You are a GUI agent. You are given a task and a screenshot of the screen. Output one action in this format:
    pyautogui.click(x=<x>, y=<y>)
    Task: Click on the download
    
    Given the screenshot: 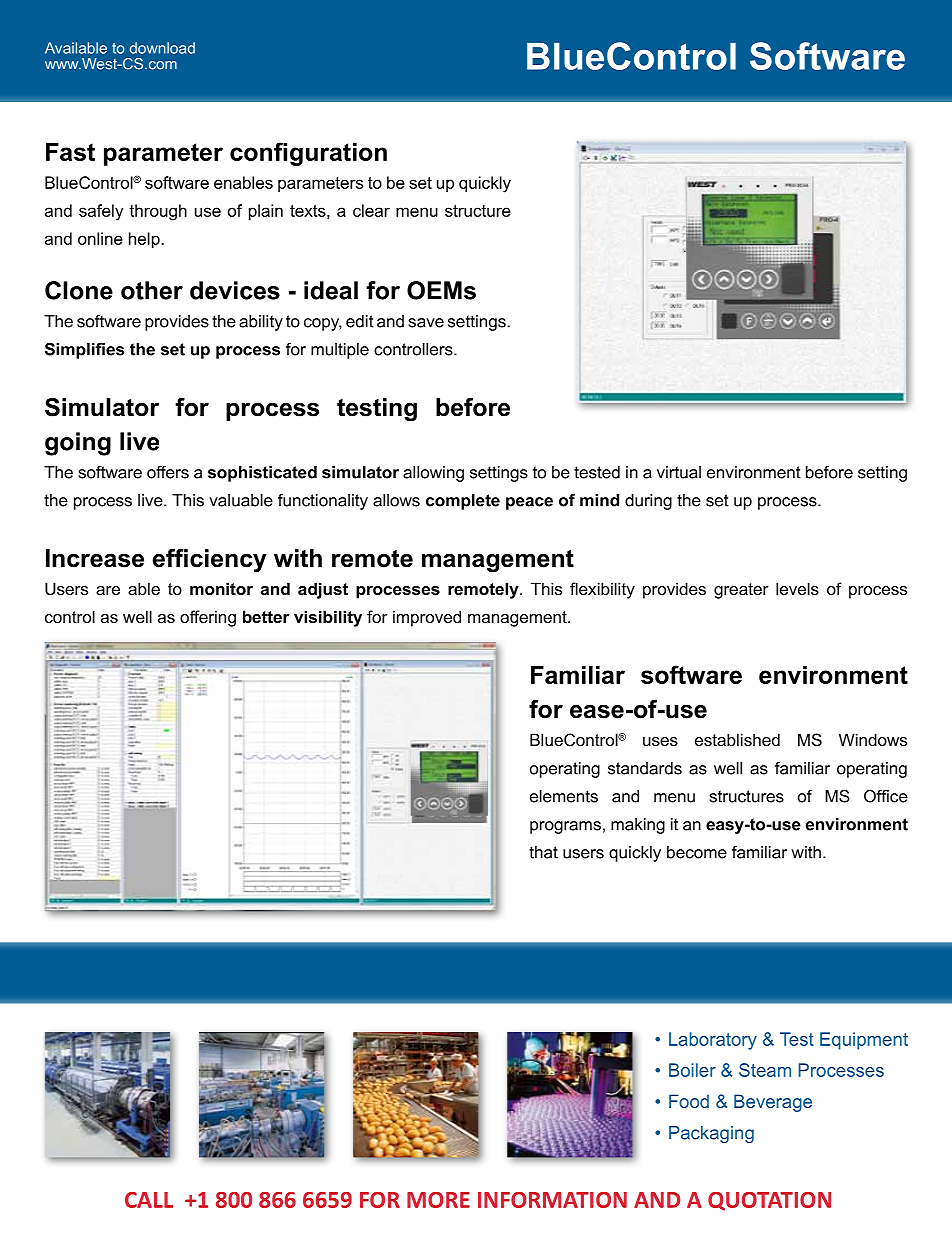 What is the action you would take?
    pyautogui.click(x=162, y=48)
